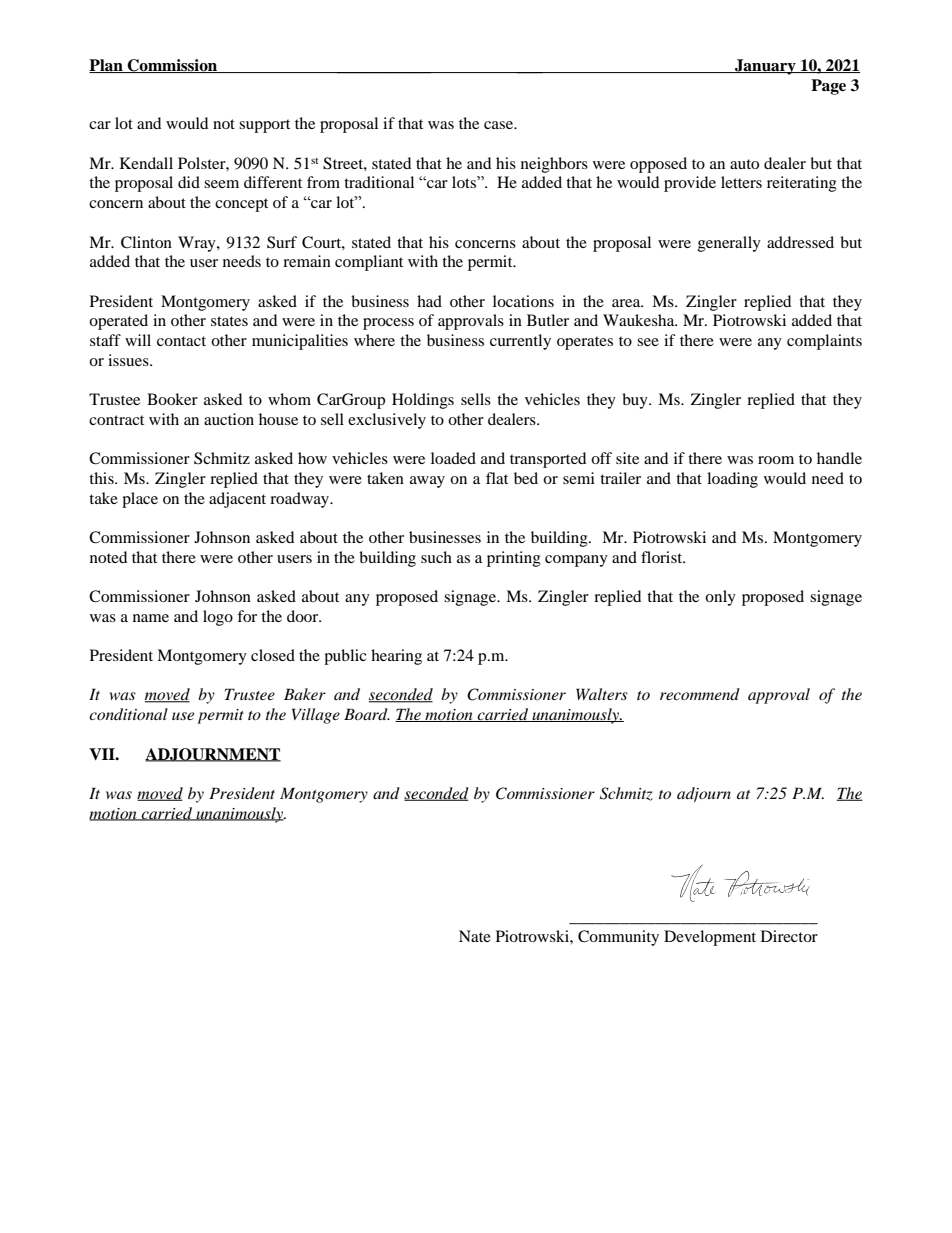 This screenshot has width=952, height=1233. I want to click on Wray, so click(198, 244).
